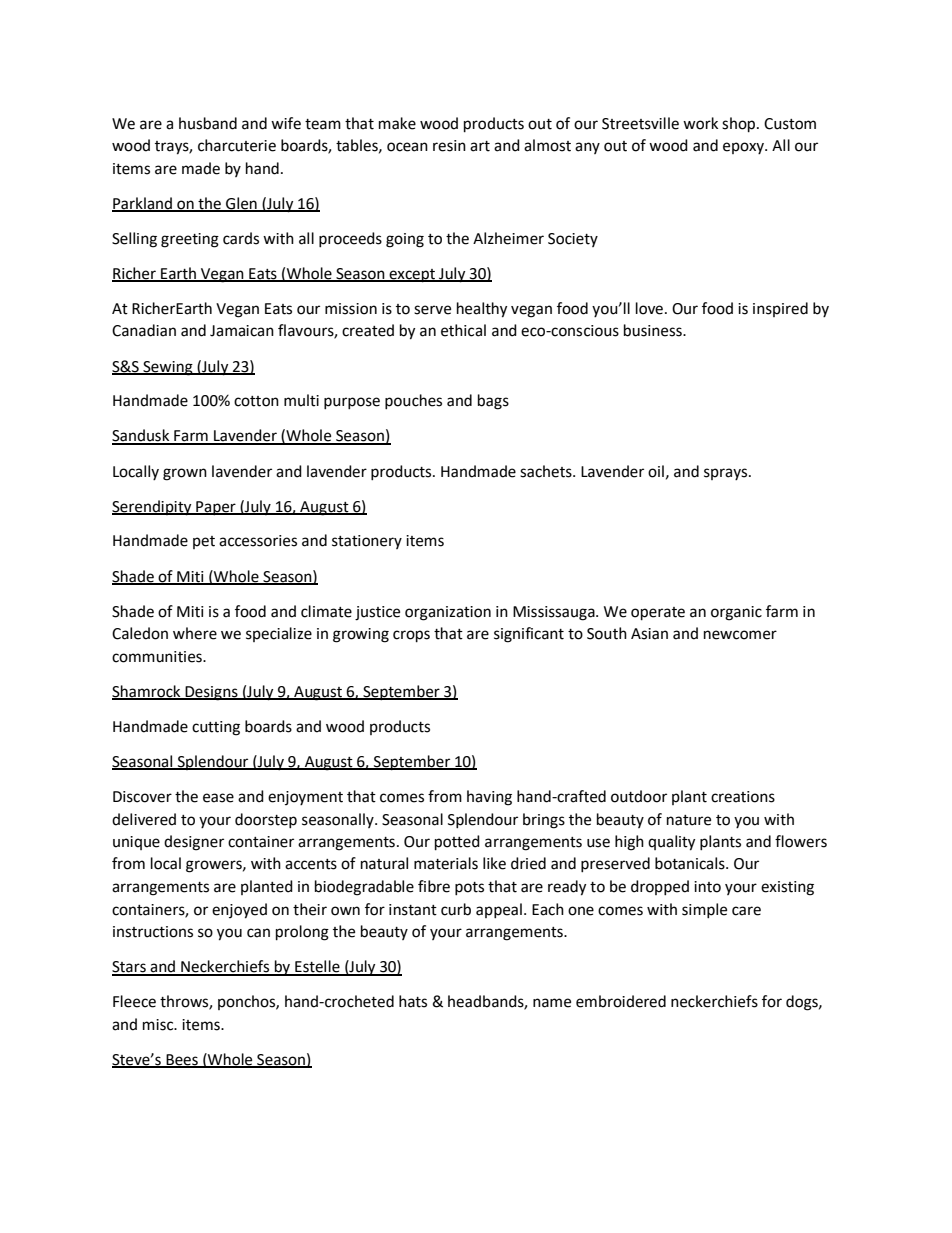 This screenshot has height=1233, width=952. I want to click on creations, so click(743, 797).
